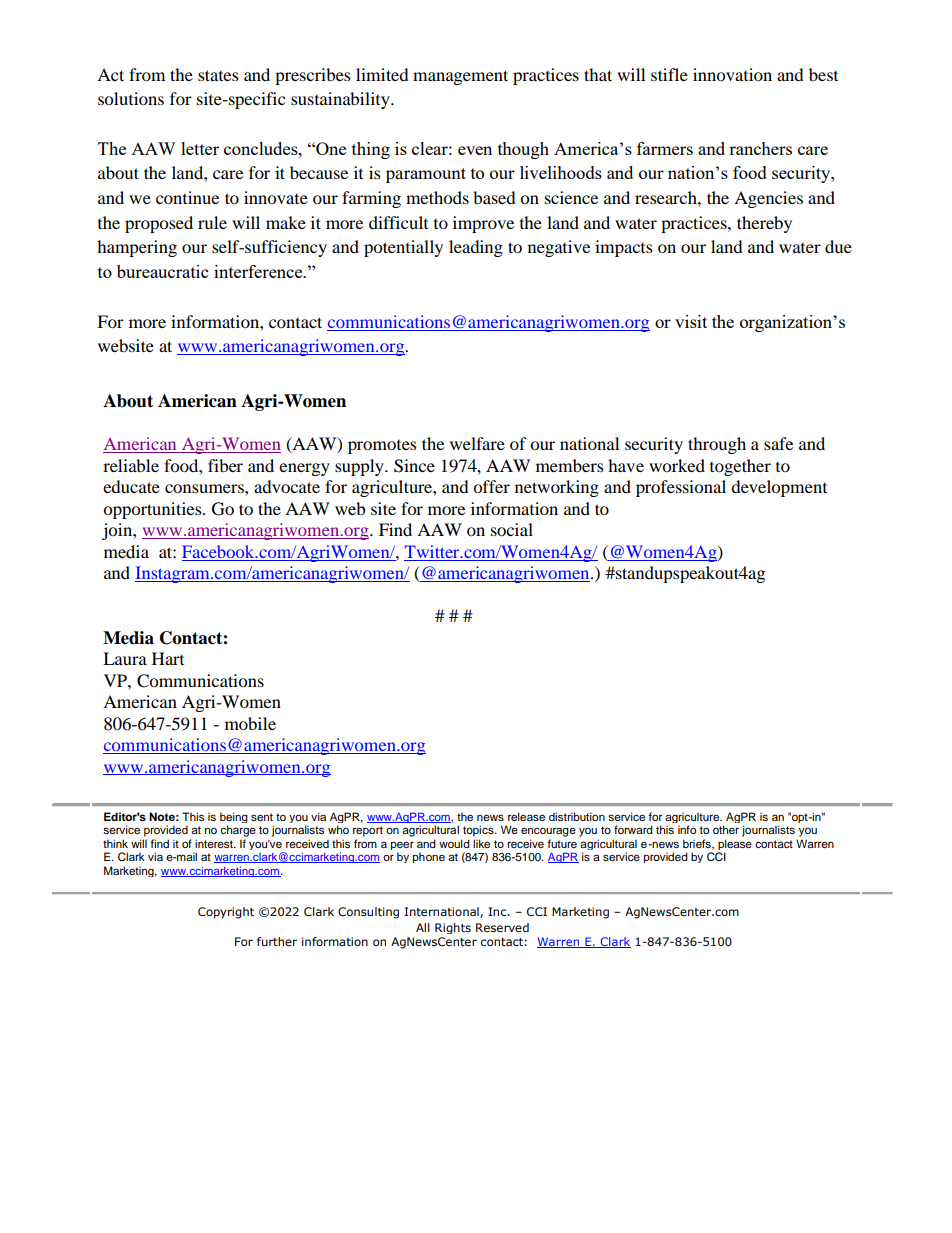  Describe the element at coordinates (460, 77) in the screenshot. I see `management` at that location.
